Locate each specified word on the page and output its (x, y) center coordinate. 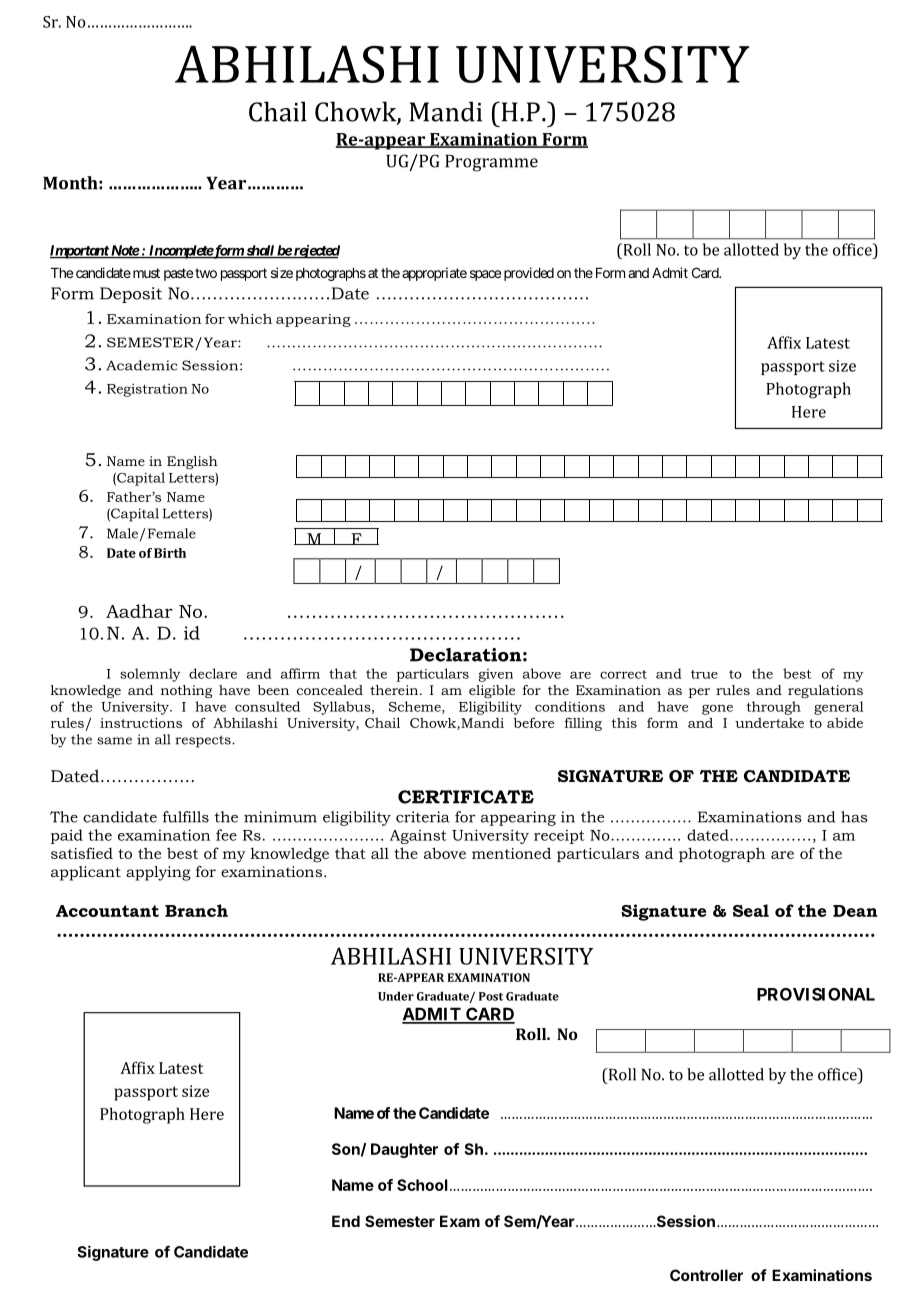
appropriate (434, 274)
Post (491, 996)
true (704, 674)
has (854, 817)
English (192, 462)
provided (529, 274)
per (699, 693)
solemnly (150, 675)
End (346, 1221)
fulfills (186, 817)
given (496, 675)
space (485, 275)
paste (178, 274)
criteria (423, 817)
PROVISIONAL (816, 994)
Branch (196, 910)
